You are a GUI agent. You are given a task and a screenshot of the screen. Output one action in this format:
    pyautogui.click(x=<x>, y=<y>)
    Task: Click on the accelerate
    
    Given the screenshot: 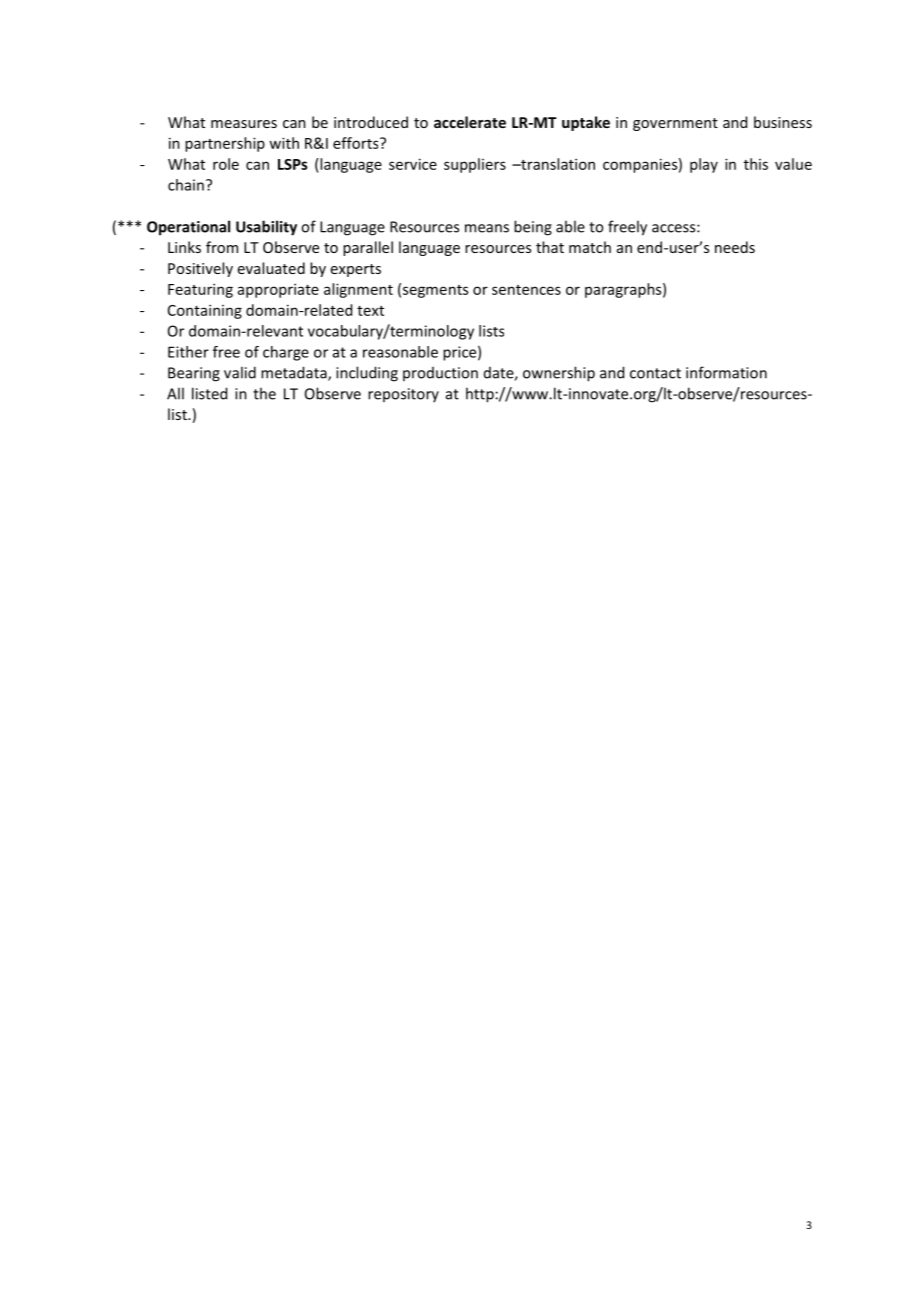 What is the action you would take?
    pyautogui.click(x=470, y=122)
